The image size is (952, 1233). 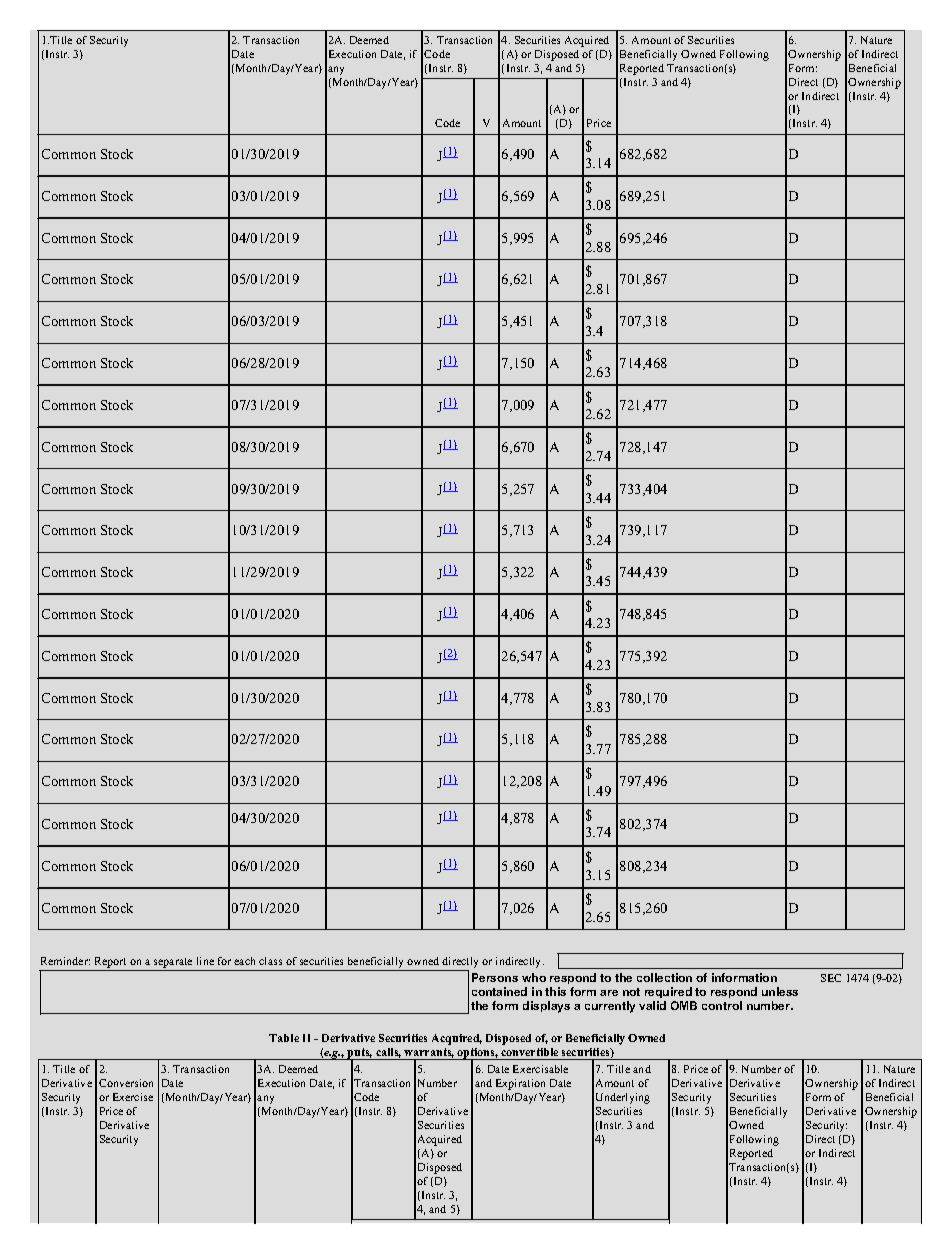 I want to click on Persons, so click(x=495, y=977).
